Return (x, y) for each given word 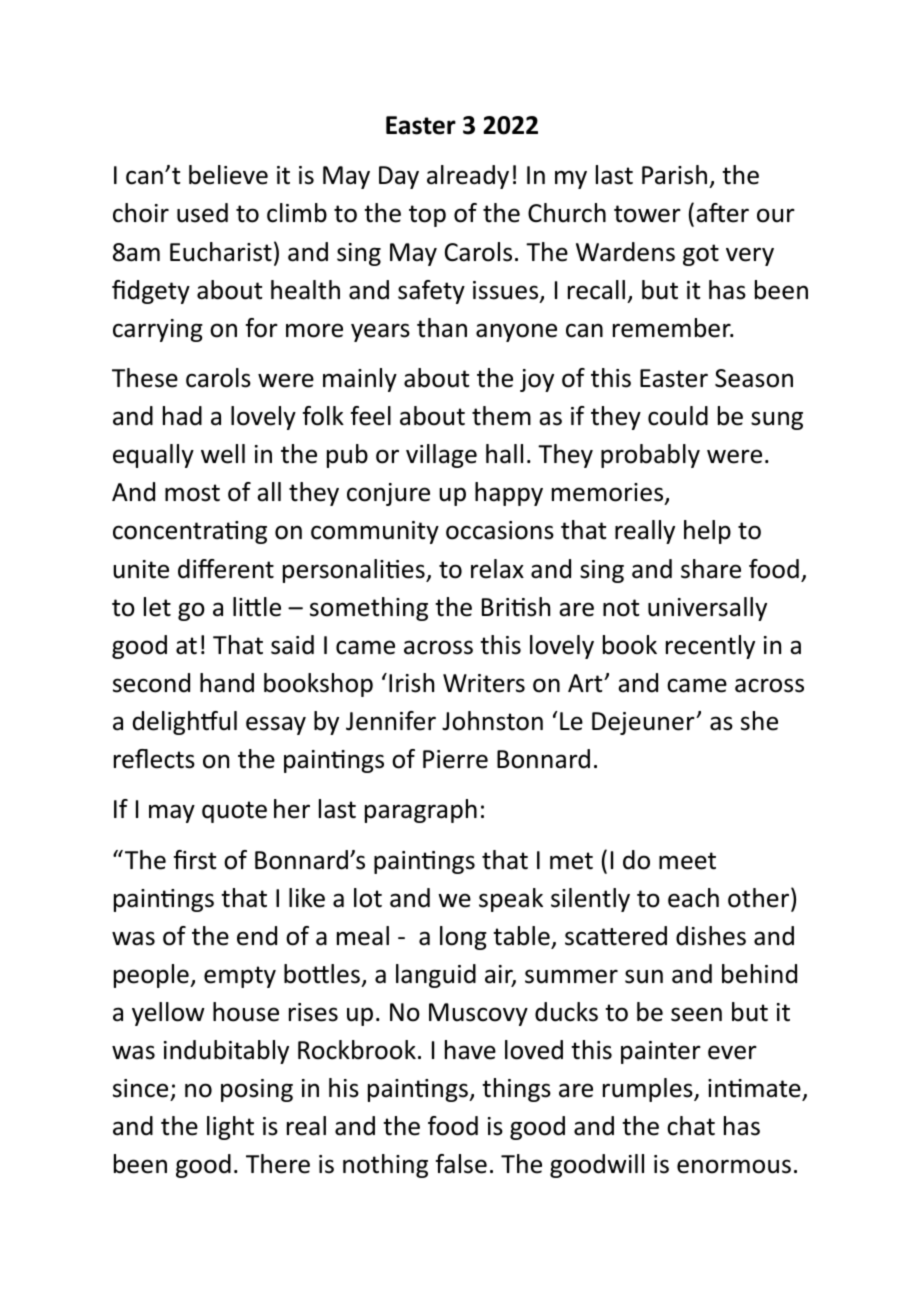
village (441, 456)
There (278, 1164)
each (693, 898)
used (202, 213)
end (257, 936)
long (463, 938)
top (427, 216)
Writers (484, 683)
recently (710, 647)
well (223, 454)
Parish (674, 175)
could (678, 416)
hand (227, 683)
